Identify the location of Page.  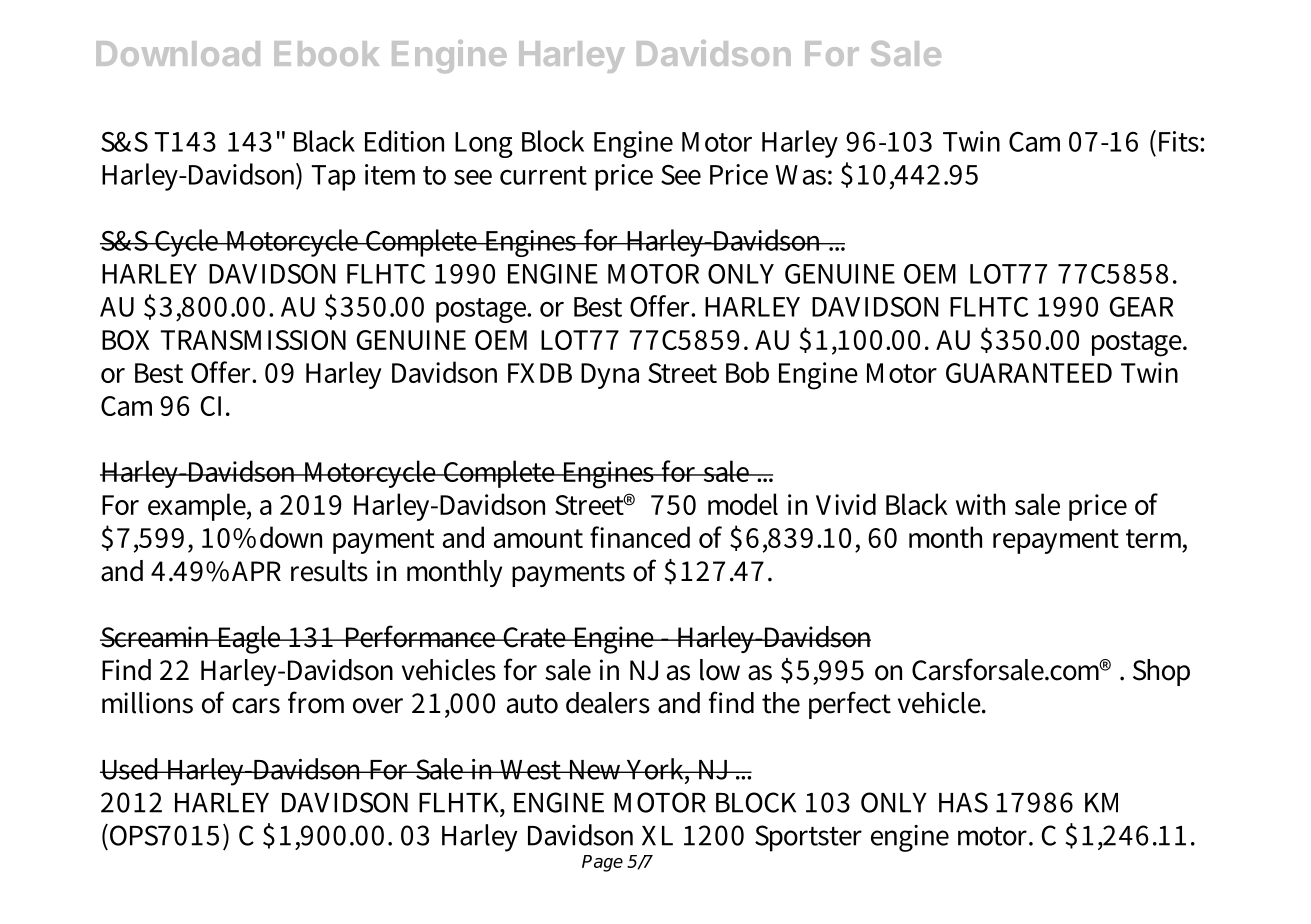
(602, 863).
